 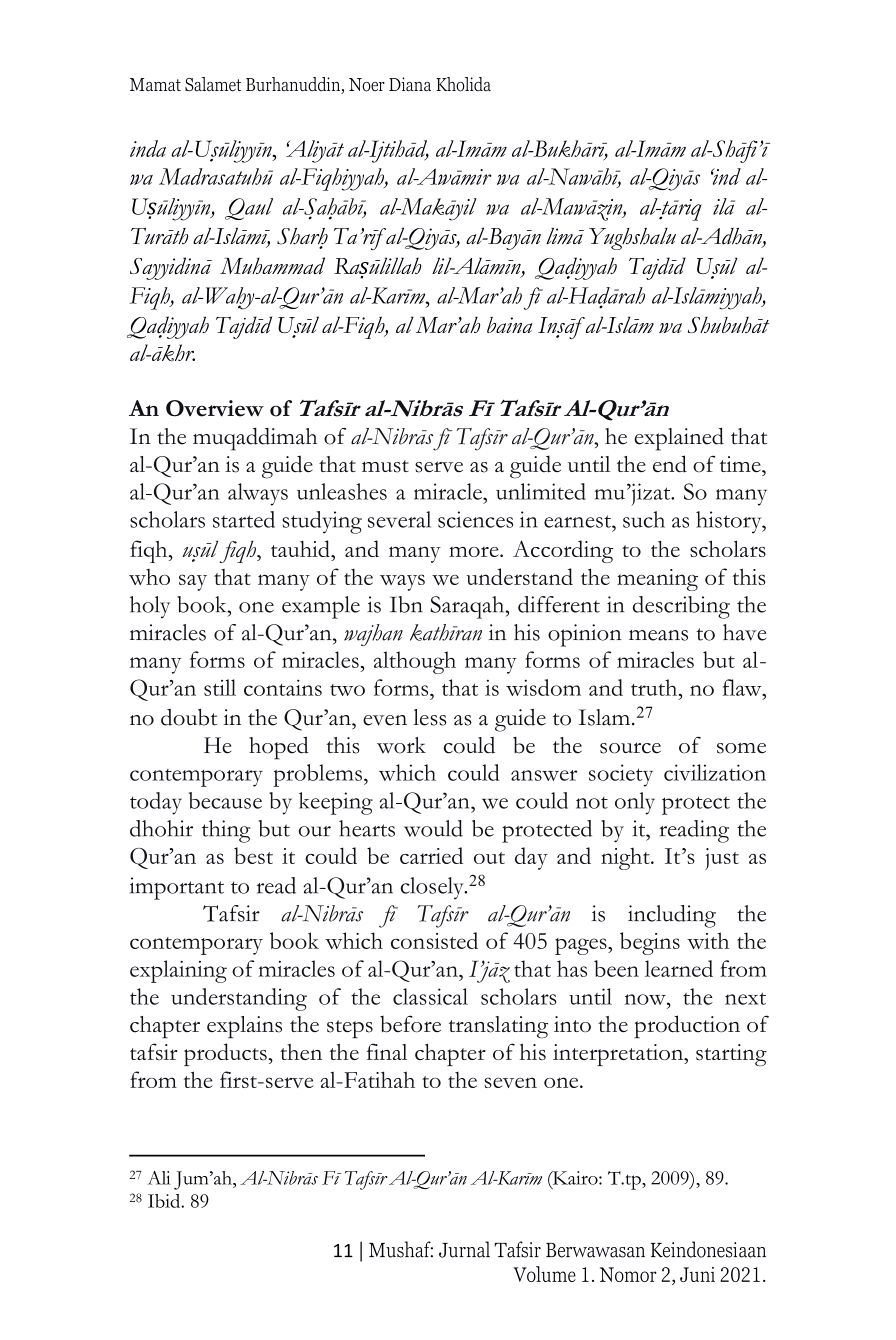 What do you see at coordinates (155, 85) in the image?
I see `Mamat` at bounding box center [155, 85].
